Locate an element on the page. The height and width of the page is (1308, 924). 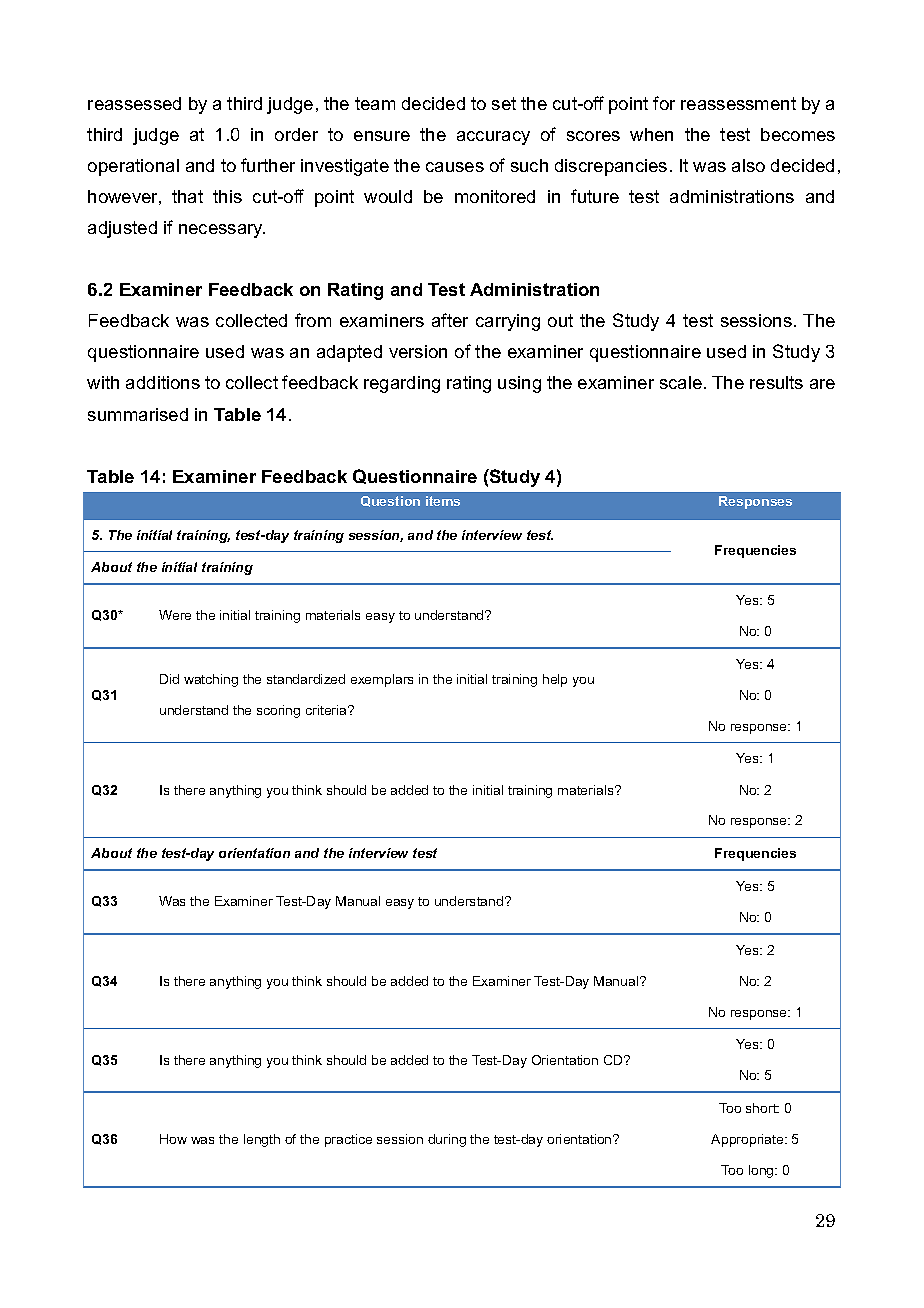
during is located at coordinates (447, 1140).
